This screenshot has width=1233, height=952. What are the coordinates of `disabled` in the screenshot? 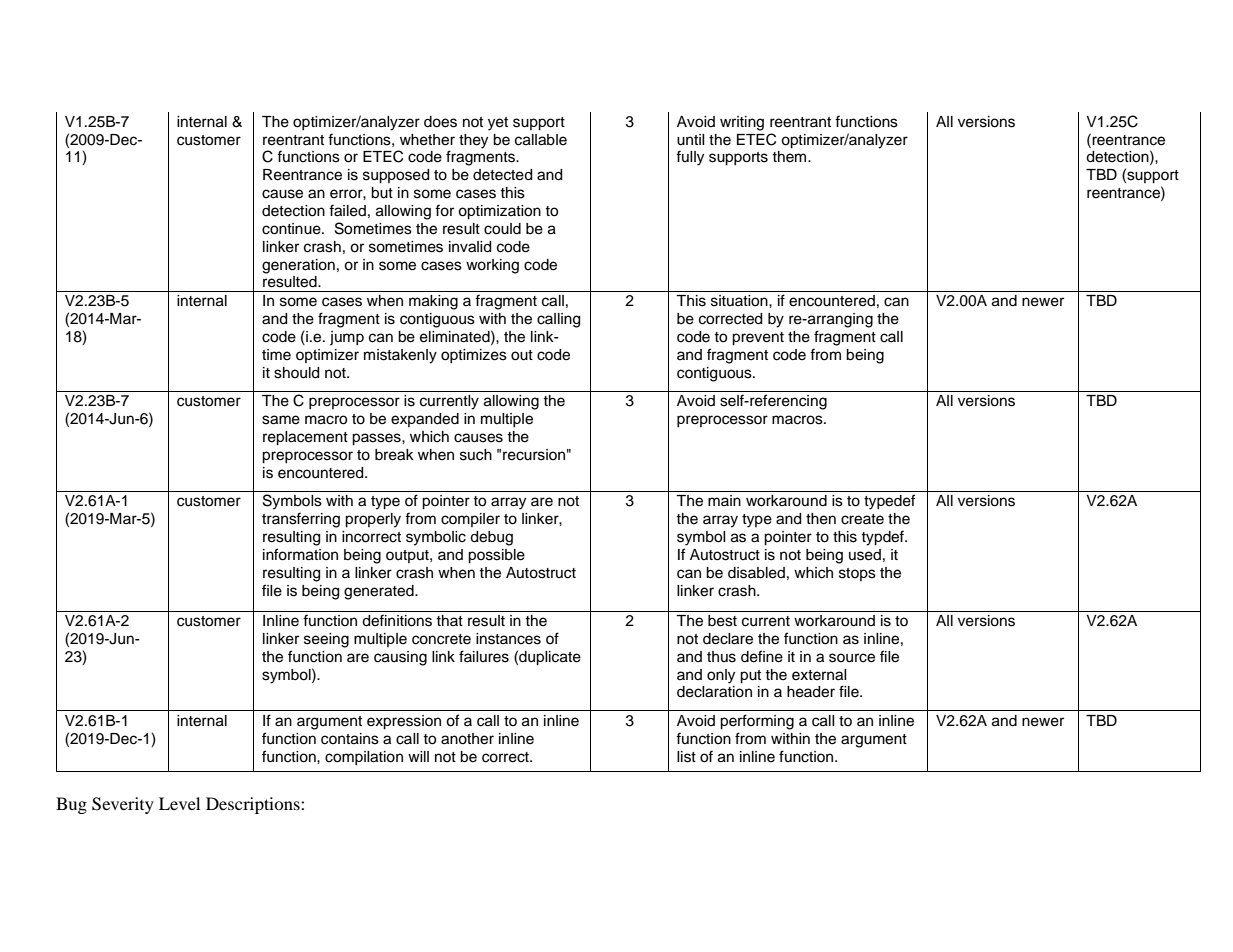 It's located at (756, 573).
